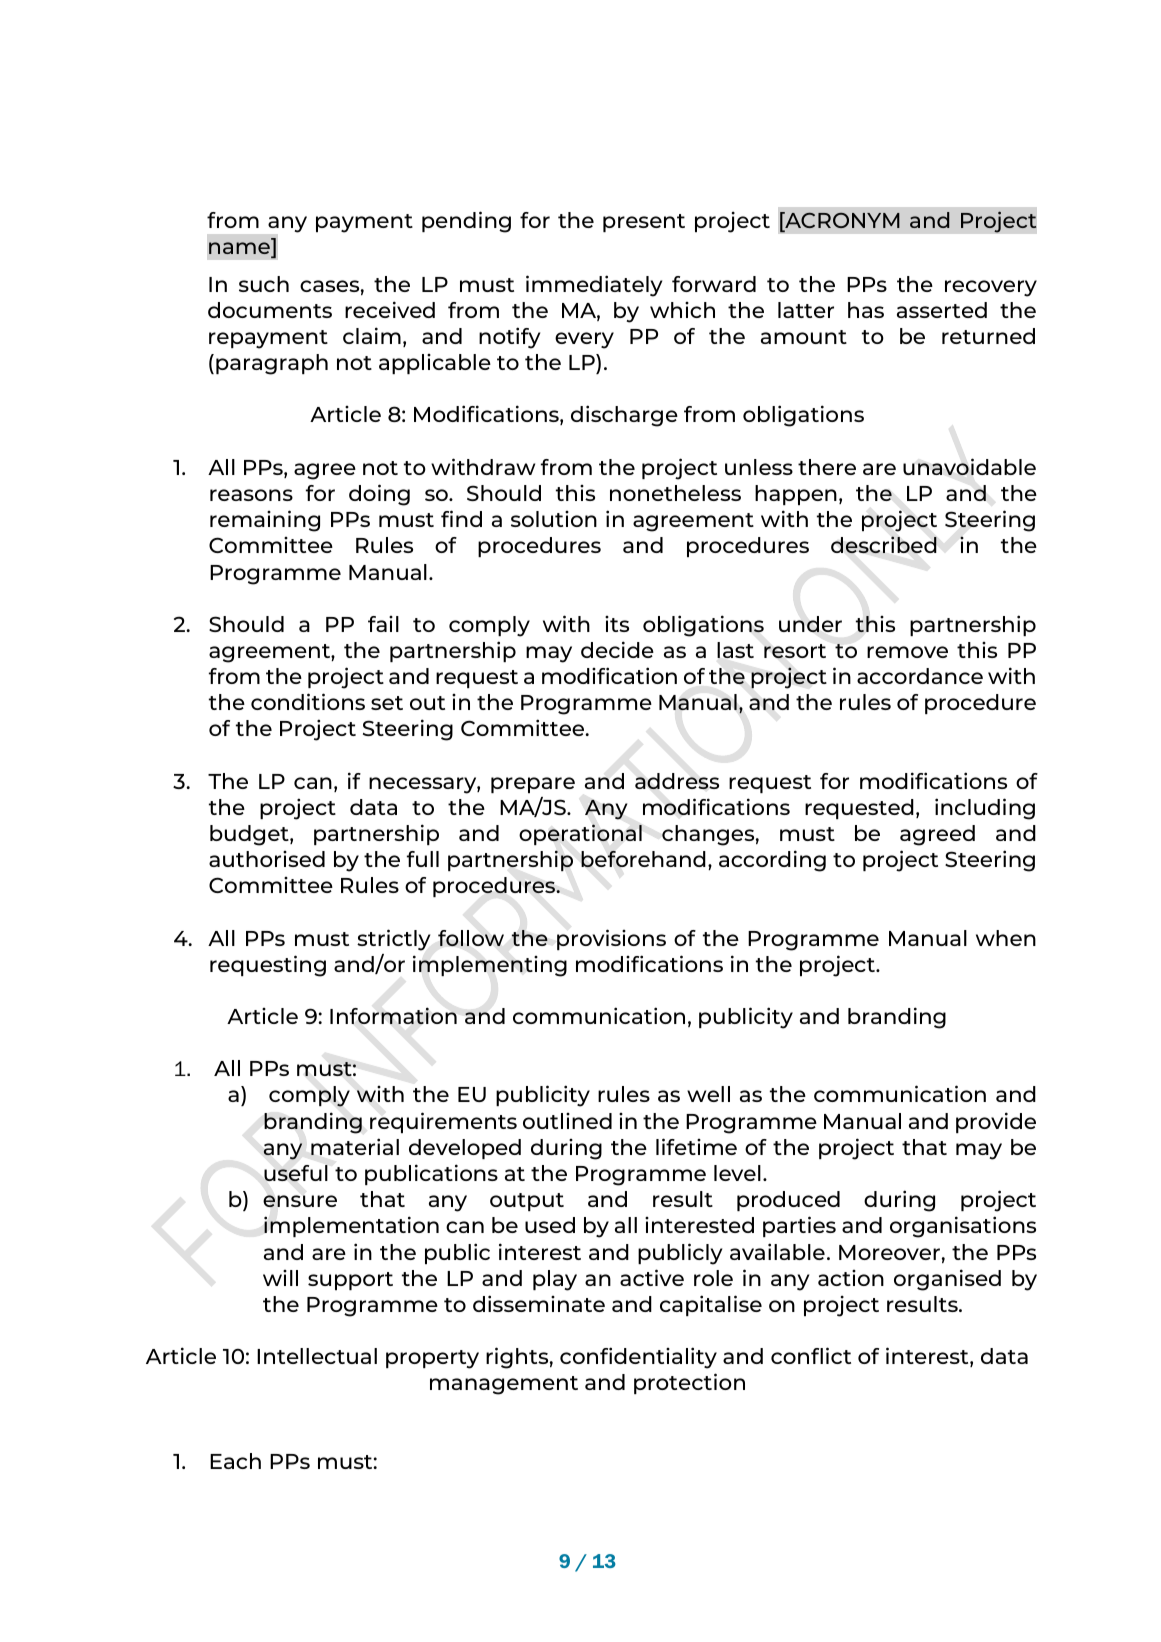 This document has width=1161, height=1642. What do you see at coordinates (594, 286) in the document?
I see `immediately` at bounding box center [594, 286].
